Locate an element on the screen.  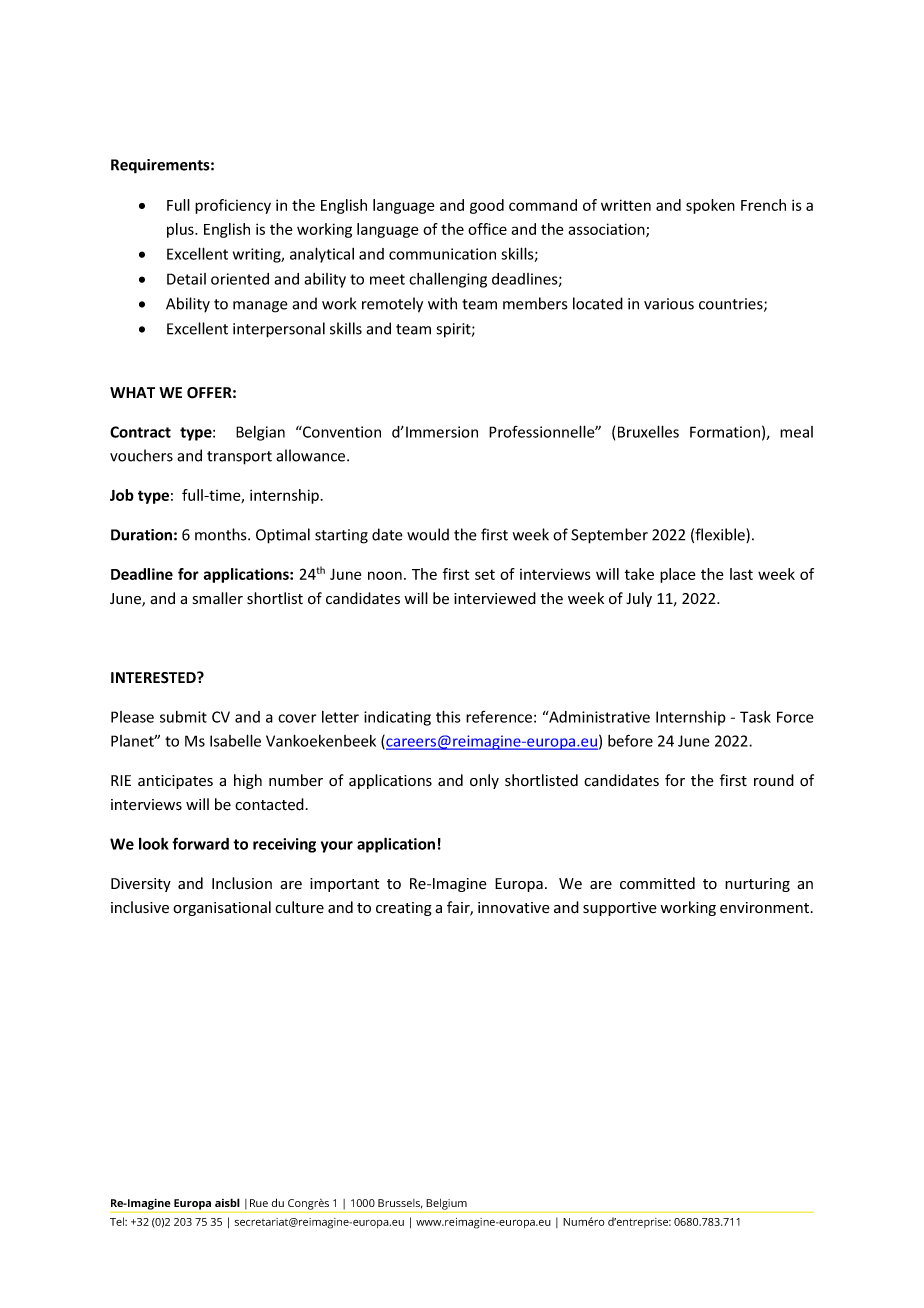
last is located at coordinates (741, 574).
